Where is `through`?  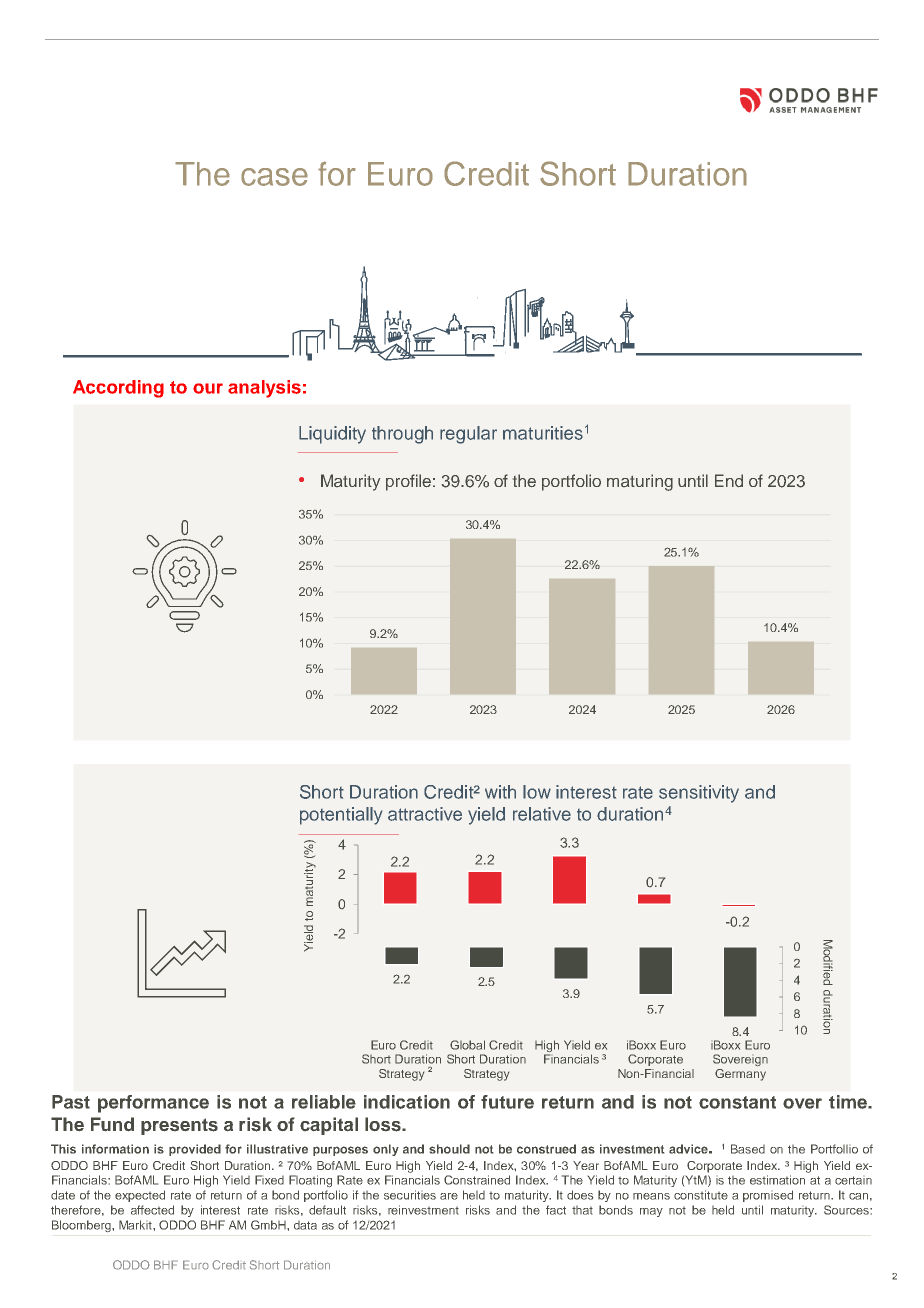
through is located at coordinates (402, 435).
